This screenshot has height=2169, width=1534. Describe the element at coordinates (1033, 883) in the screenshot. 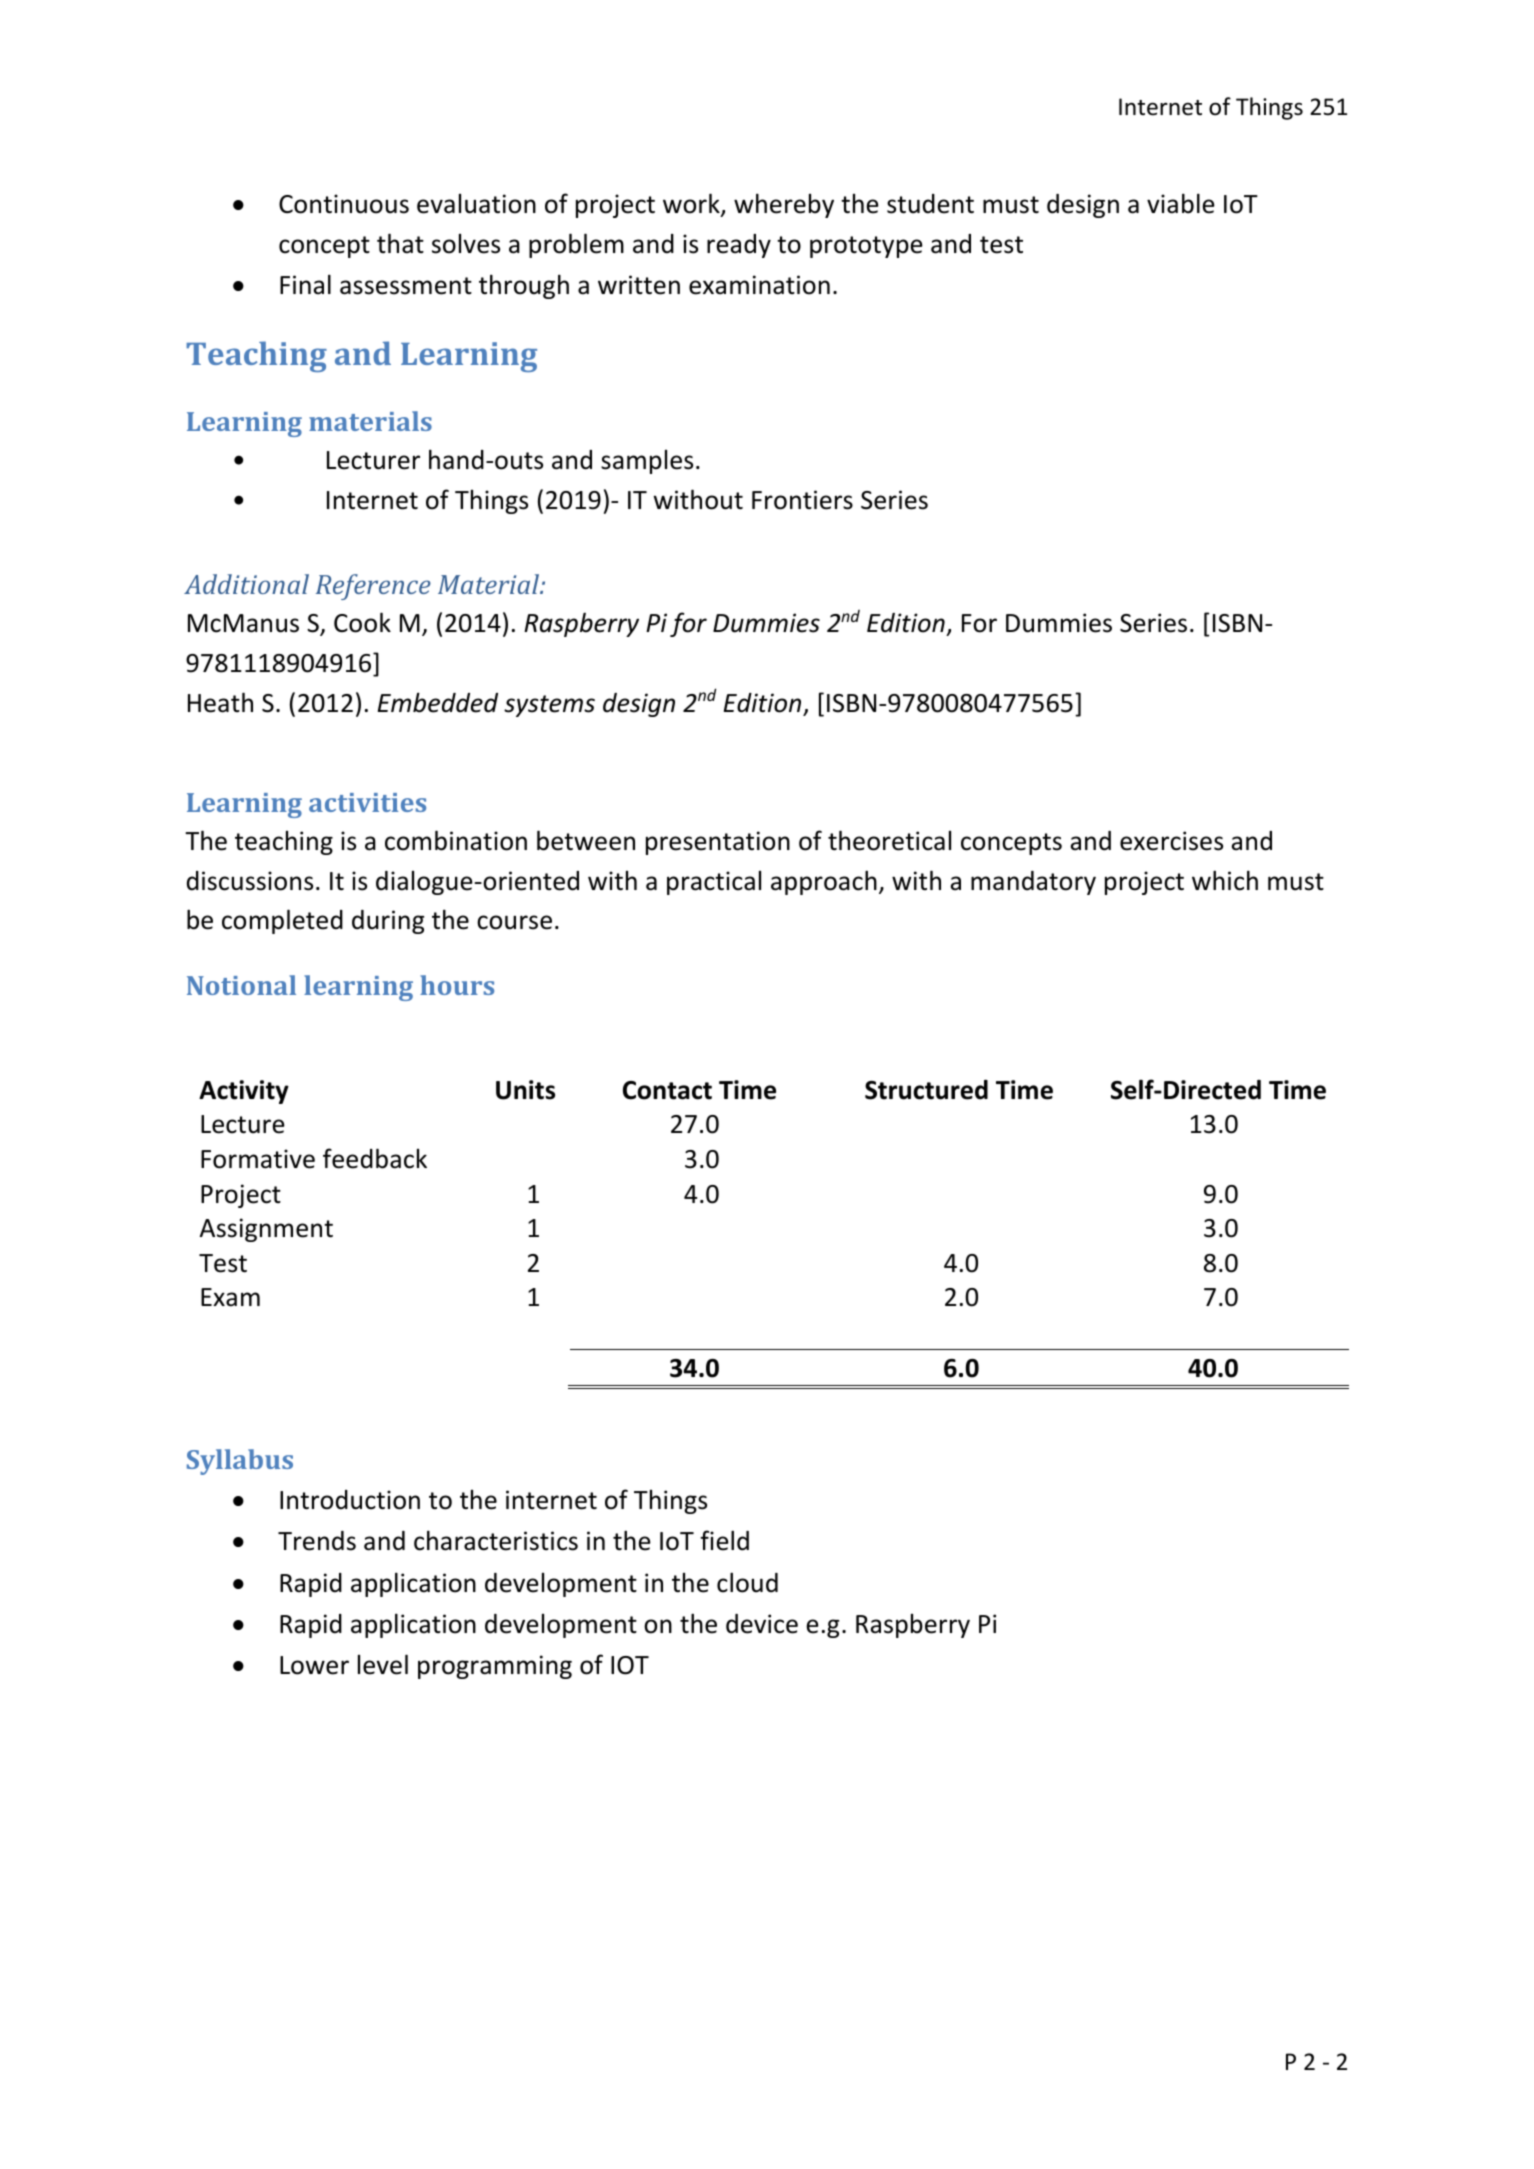

I see `mandatory` at that location.
